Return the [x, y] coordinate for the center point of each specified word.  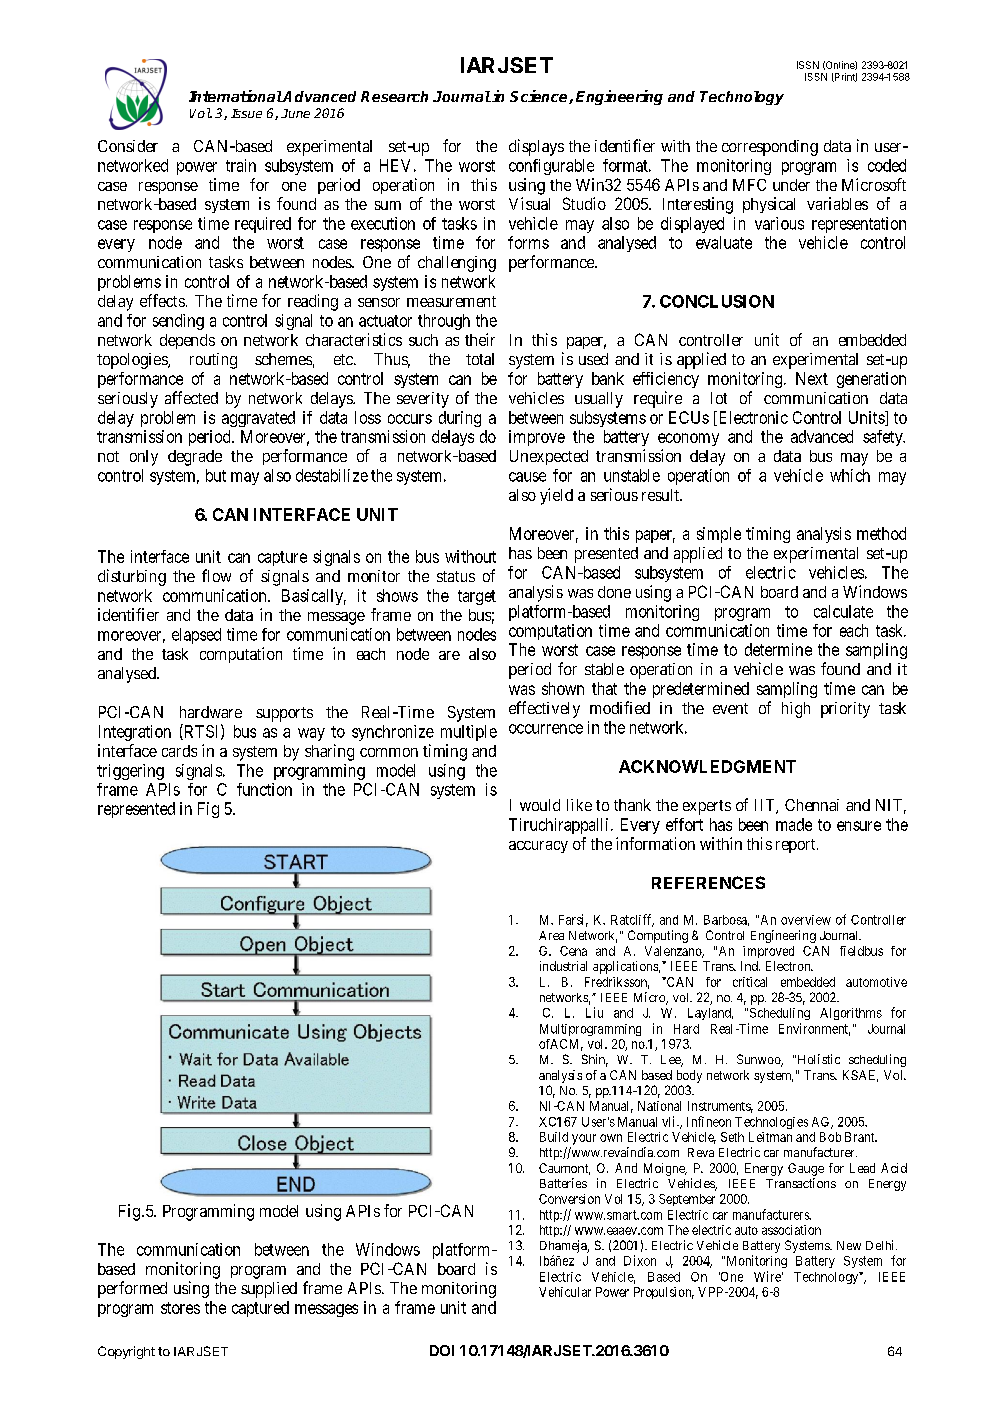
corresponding [770, 148]
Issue [246, 113]
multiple [469, 733]
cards [179, 751]
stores [180, 1308]
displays [536, 147]
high [796, 710]
